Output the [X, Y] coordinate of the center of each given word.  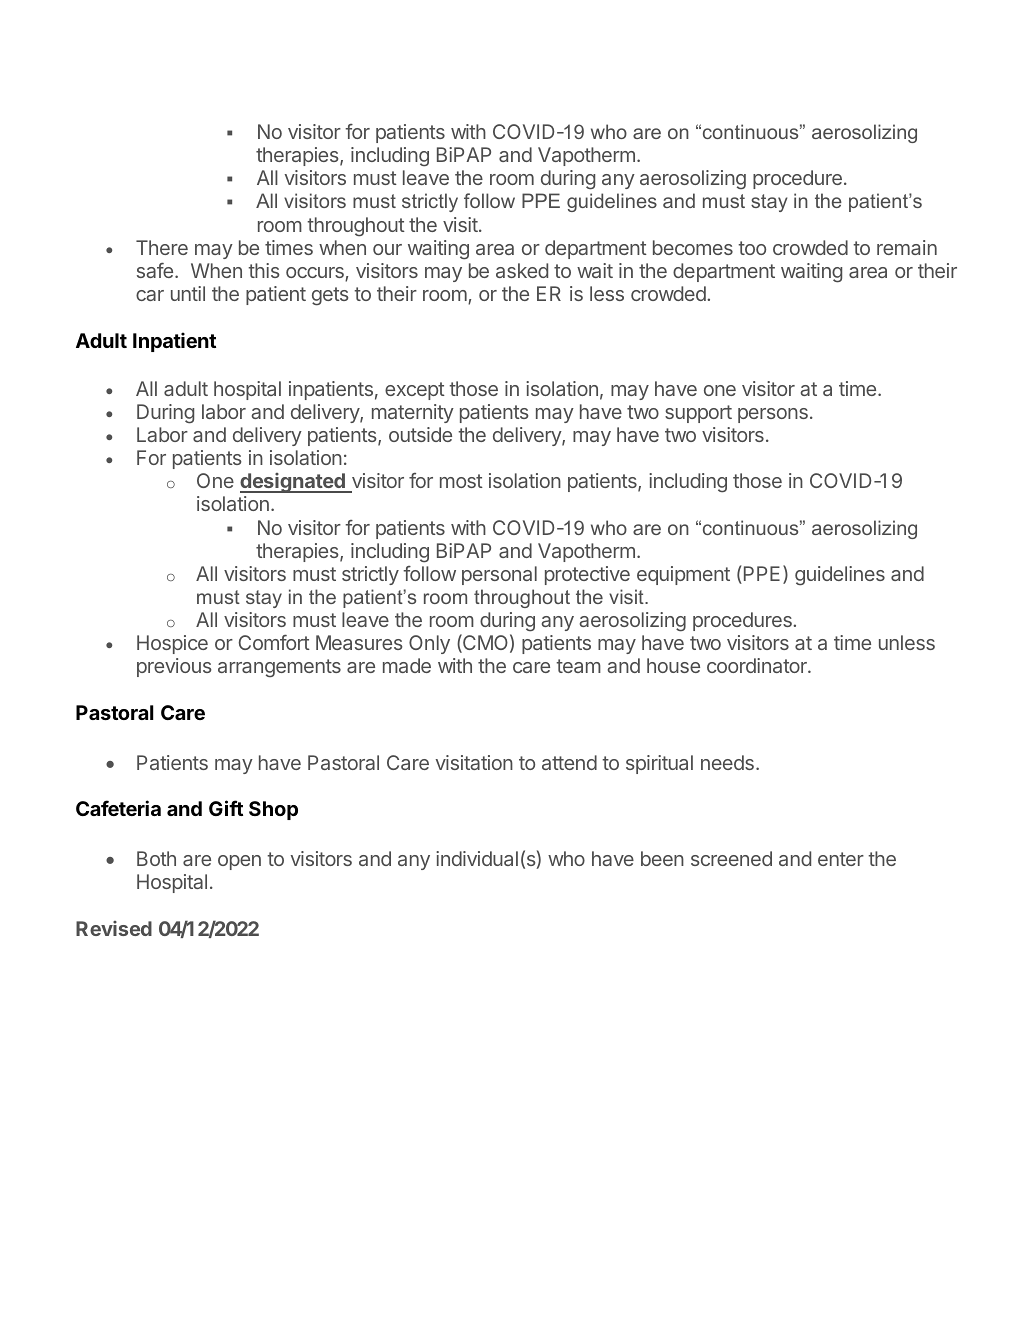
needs [727, 762]
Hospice [172, 644]
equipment [683, 575]
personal [499, 575]
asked [522, 270]
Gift [226, 808]
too [752, 248]
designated [293, 483]
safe [155, 270]
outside [420, 434]
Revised [114, 928]
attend [569, 762]
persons [773, 415]
